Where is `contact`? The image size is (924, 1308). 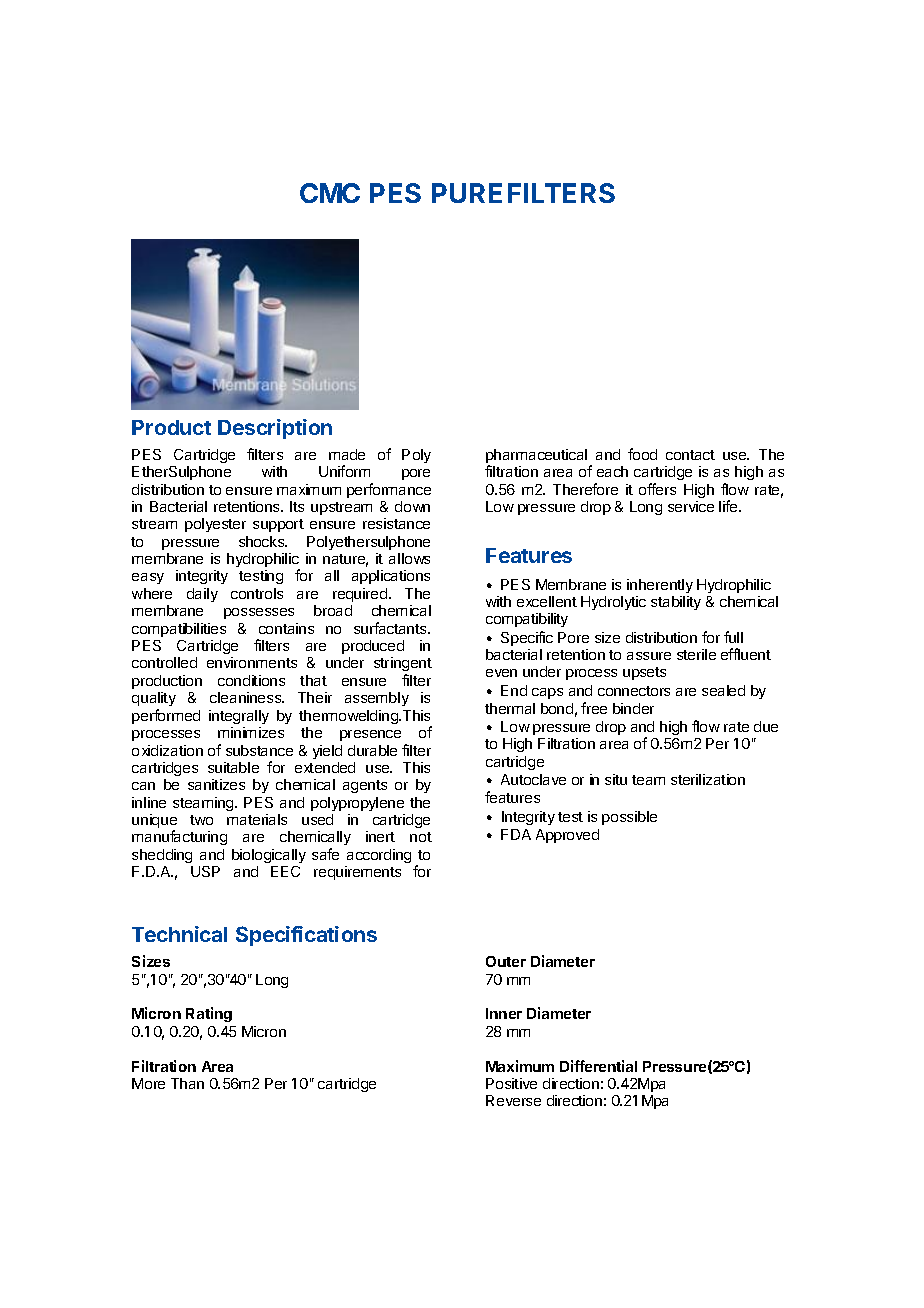 contact is located at coordinates (690, 455).
